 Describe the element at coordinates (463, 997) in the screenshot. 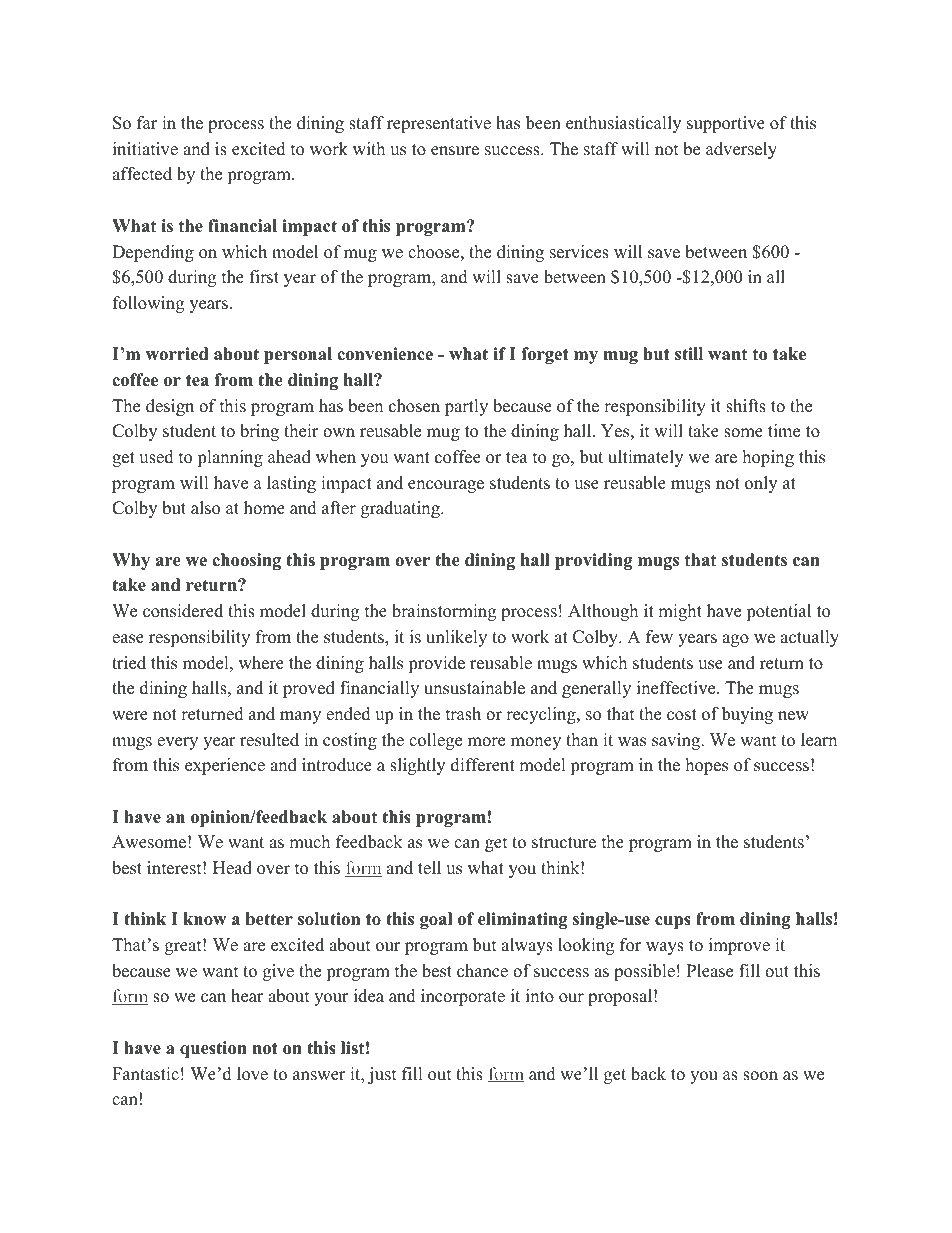

I see `incorporate` at that location.
